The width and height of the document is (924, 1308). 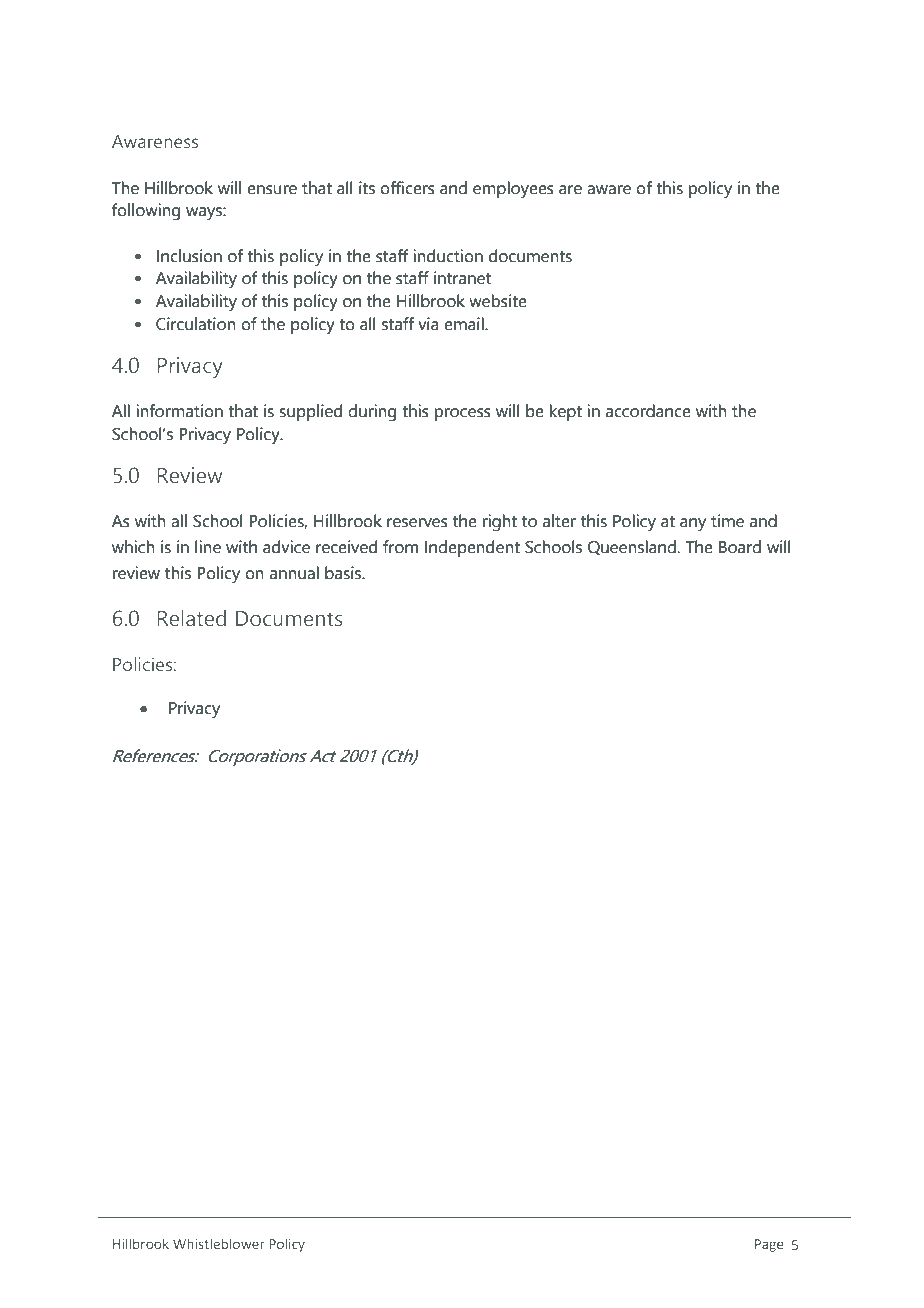 What do you see at coordinates (191, 618) in the document?
I see `Related` at bounding box center [191, 618].
